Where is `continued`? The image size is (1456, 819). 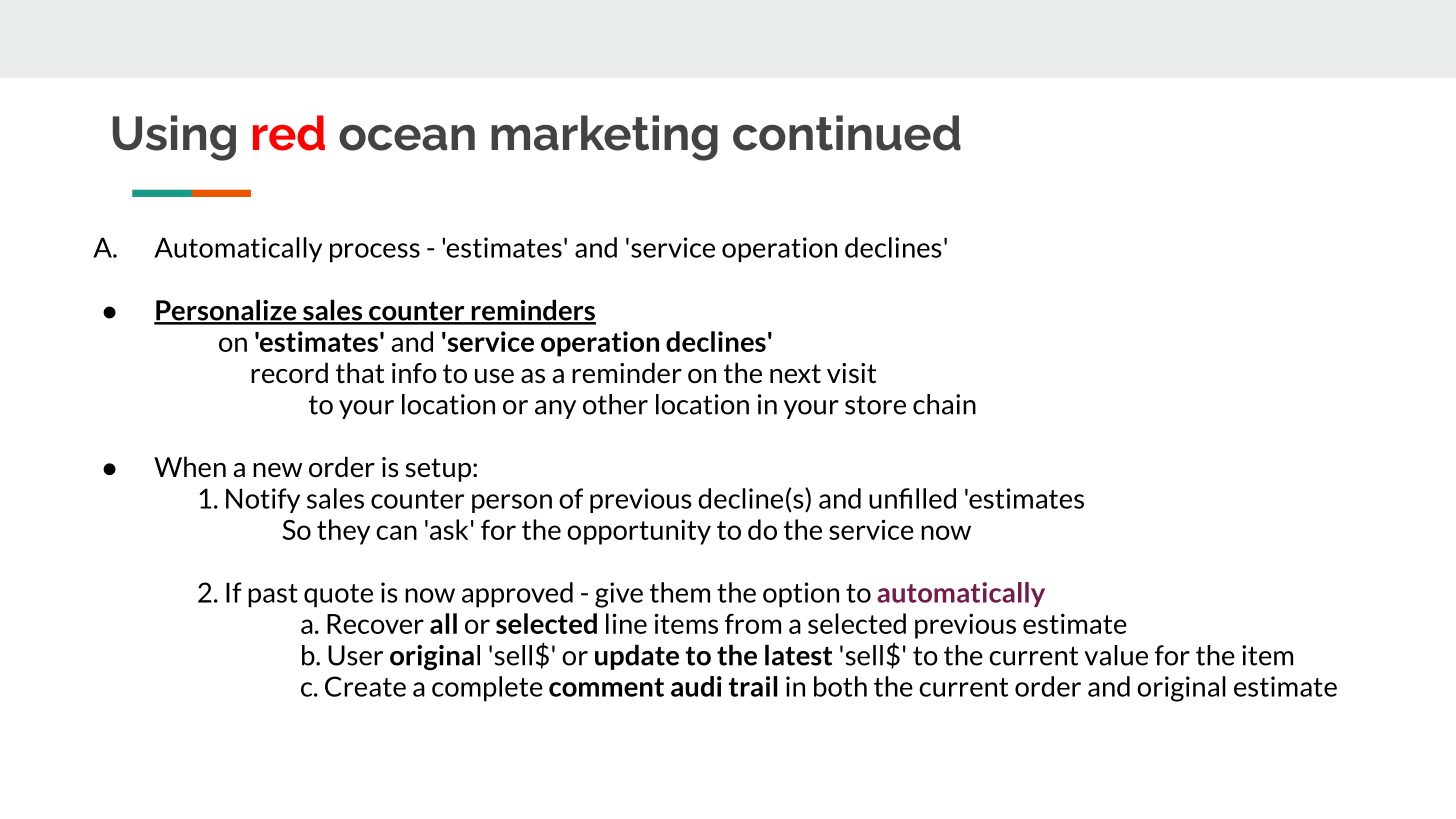
continued is located at coordinates (847, 133).
